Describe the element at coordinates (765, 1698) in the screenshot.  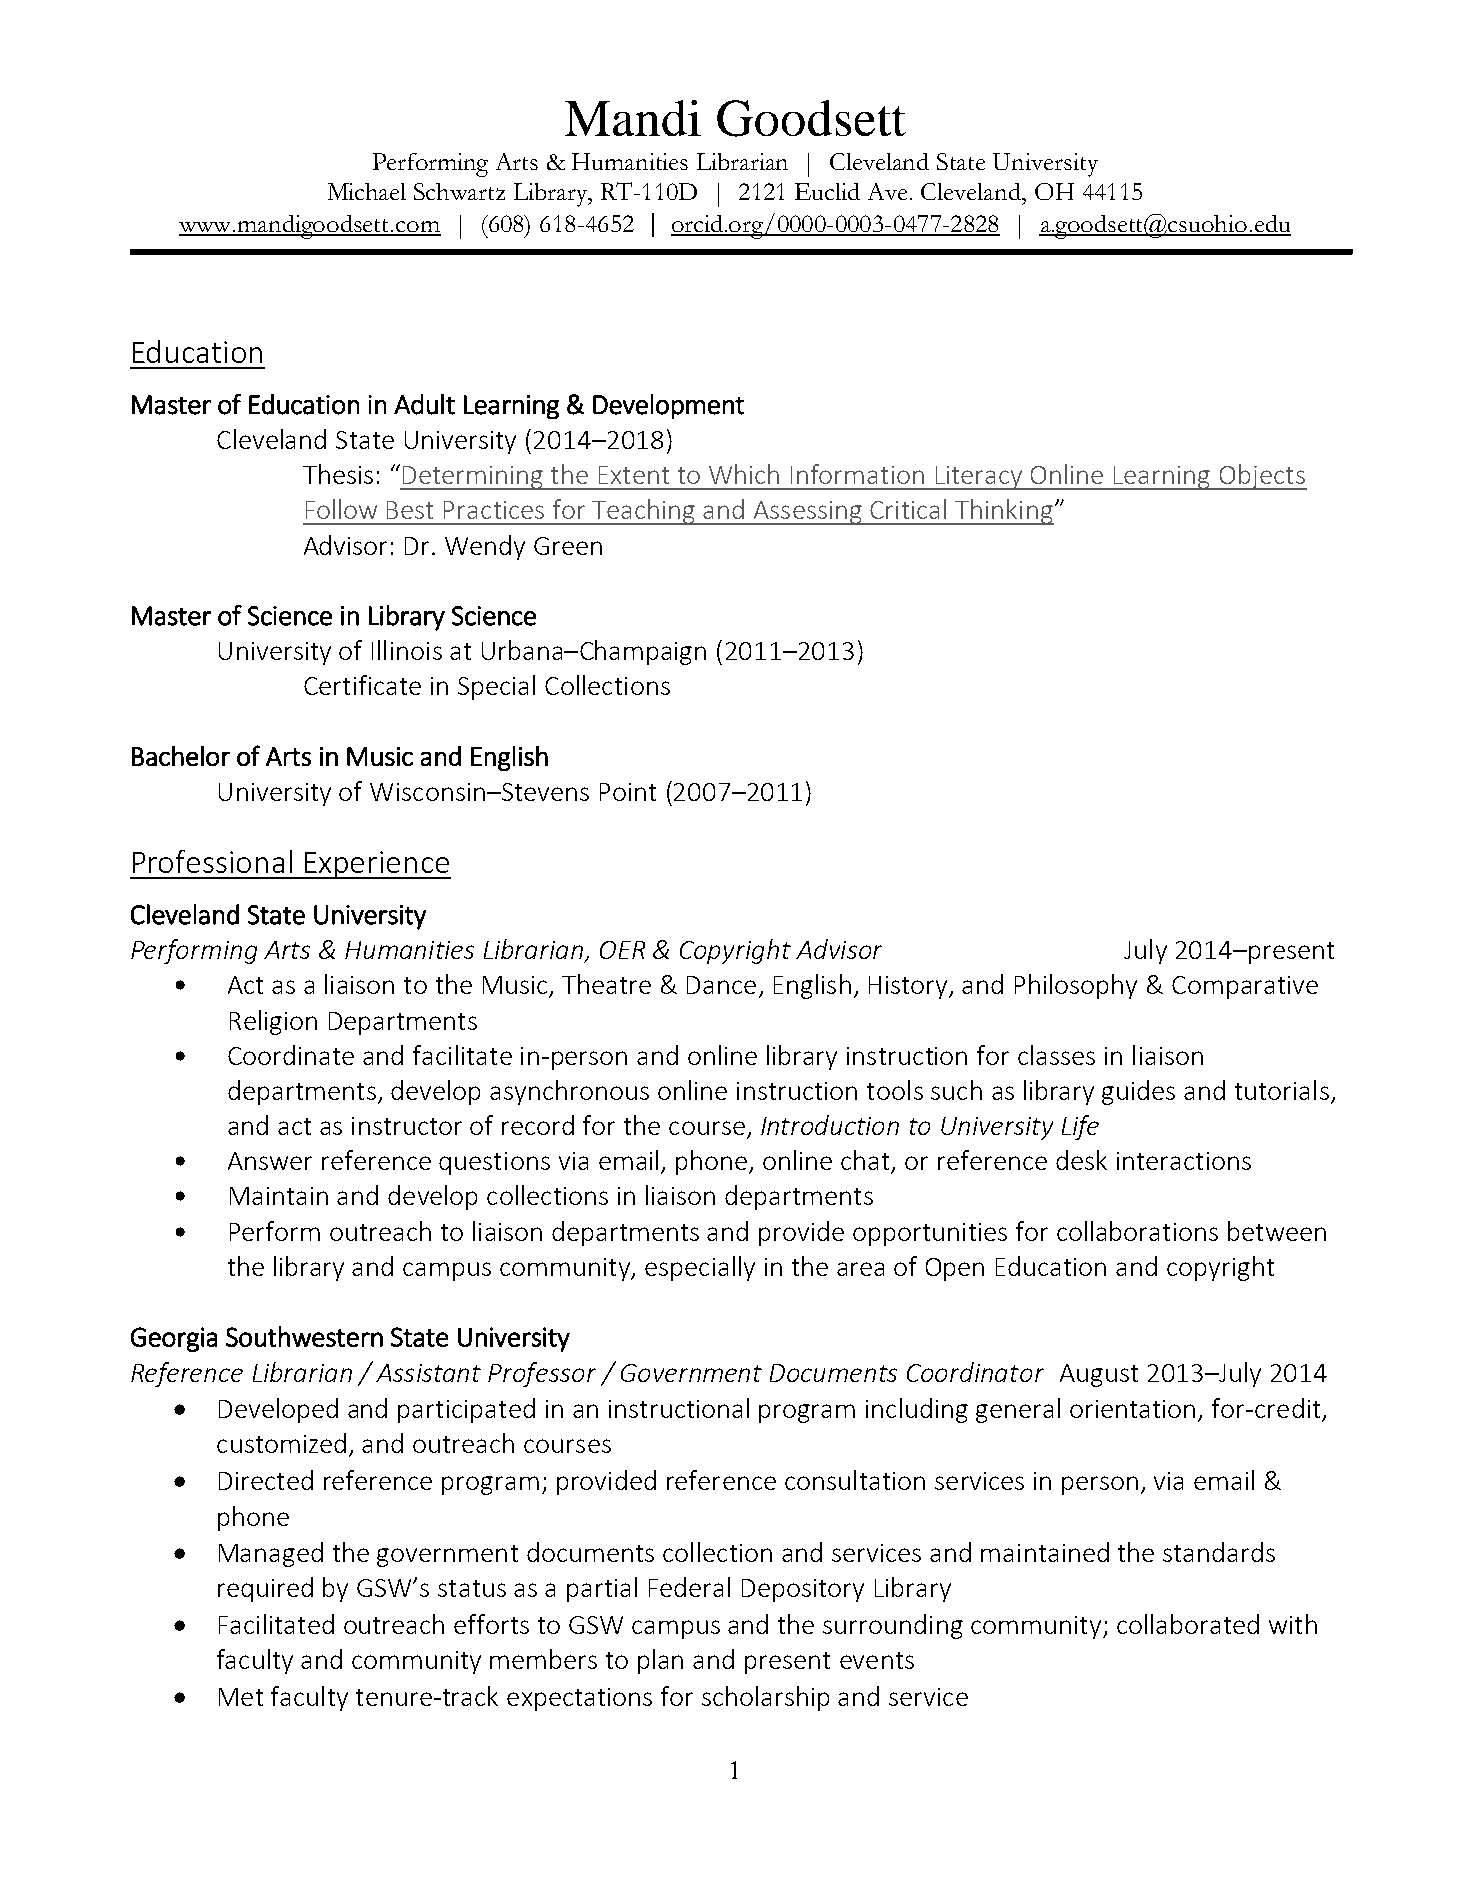
I see `scholarship` at that location.
